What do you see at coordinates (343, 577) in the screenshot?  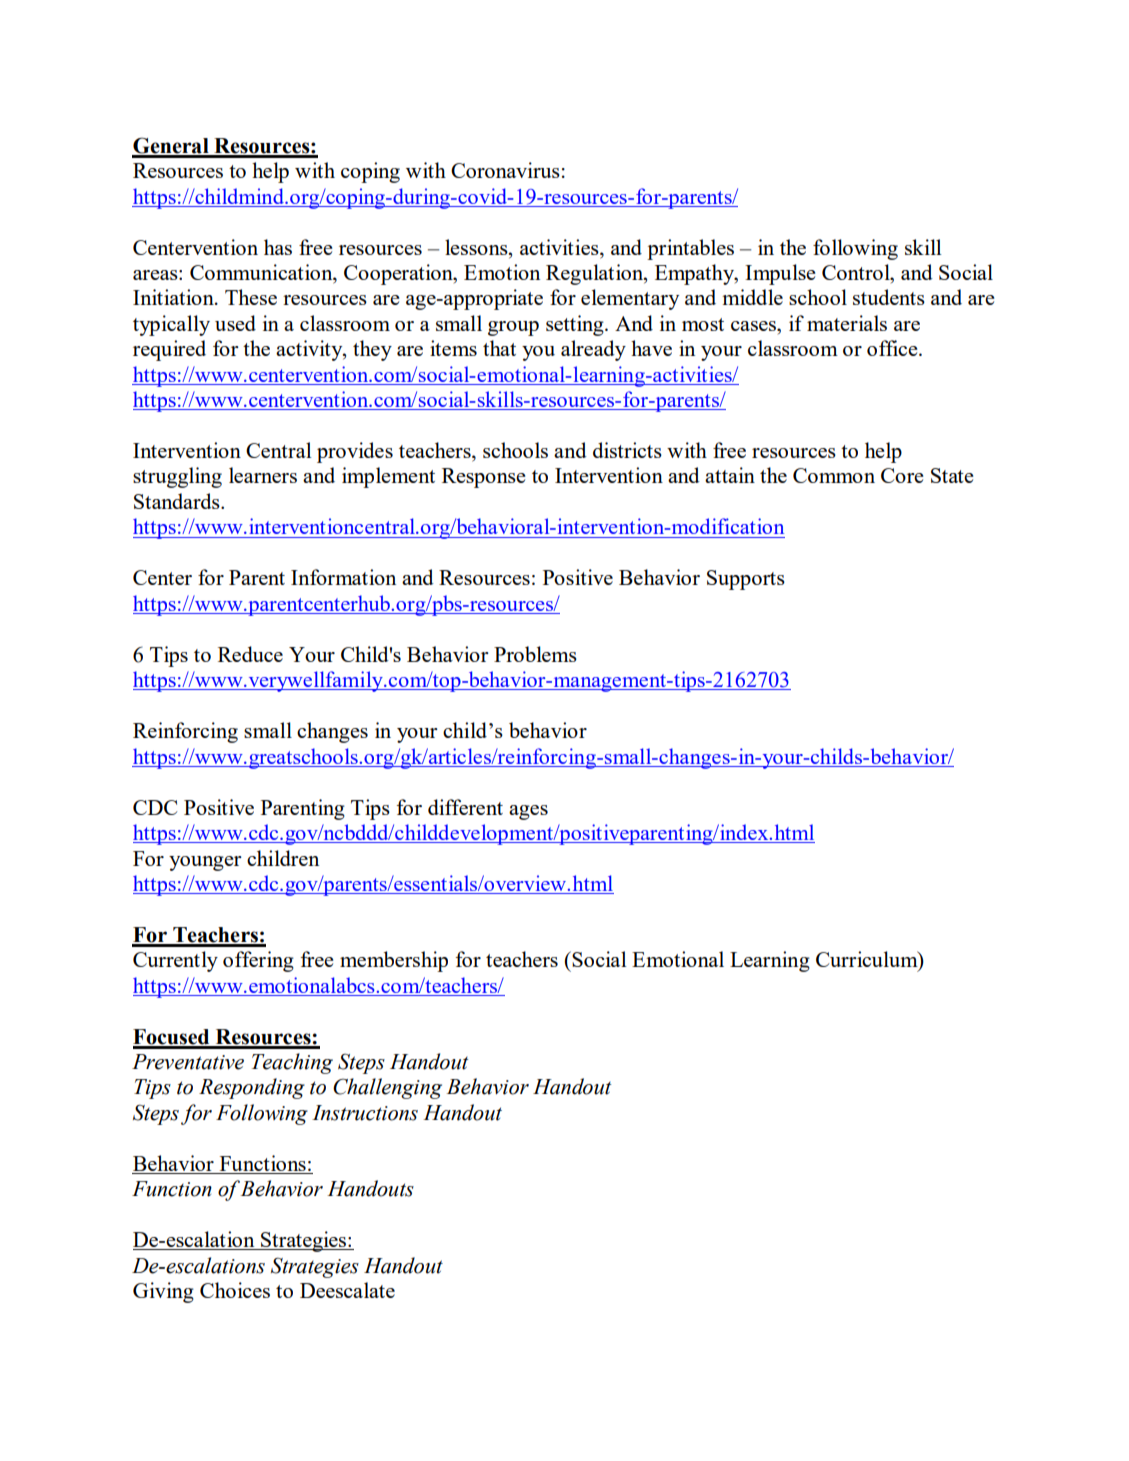 I see `Information` at bounding box center [343, 577].
